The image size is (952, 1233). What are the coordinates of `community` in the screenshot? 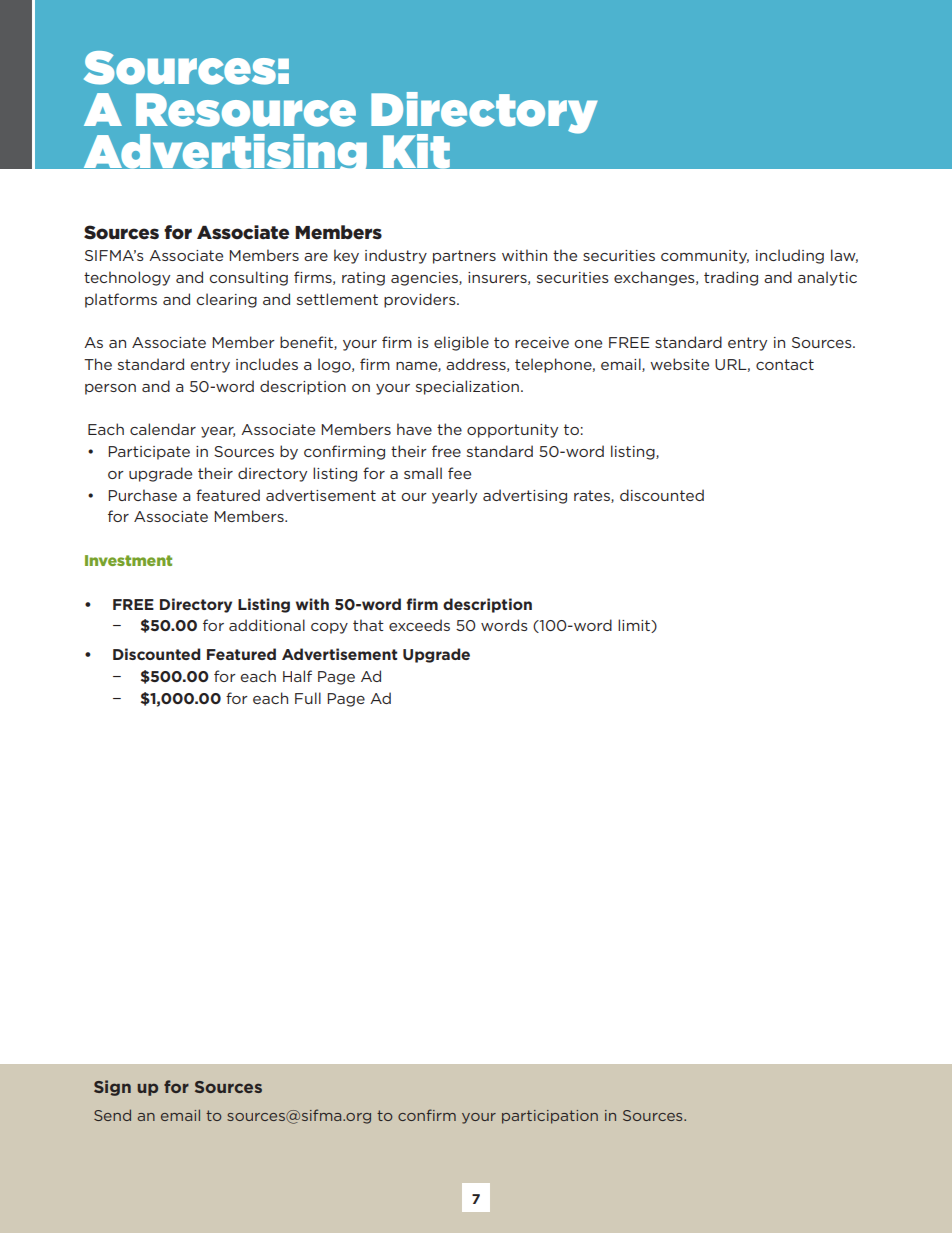 It's located at (705, 257).
